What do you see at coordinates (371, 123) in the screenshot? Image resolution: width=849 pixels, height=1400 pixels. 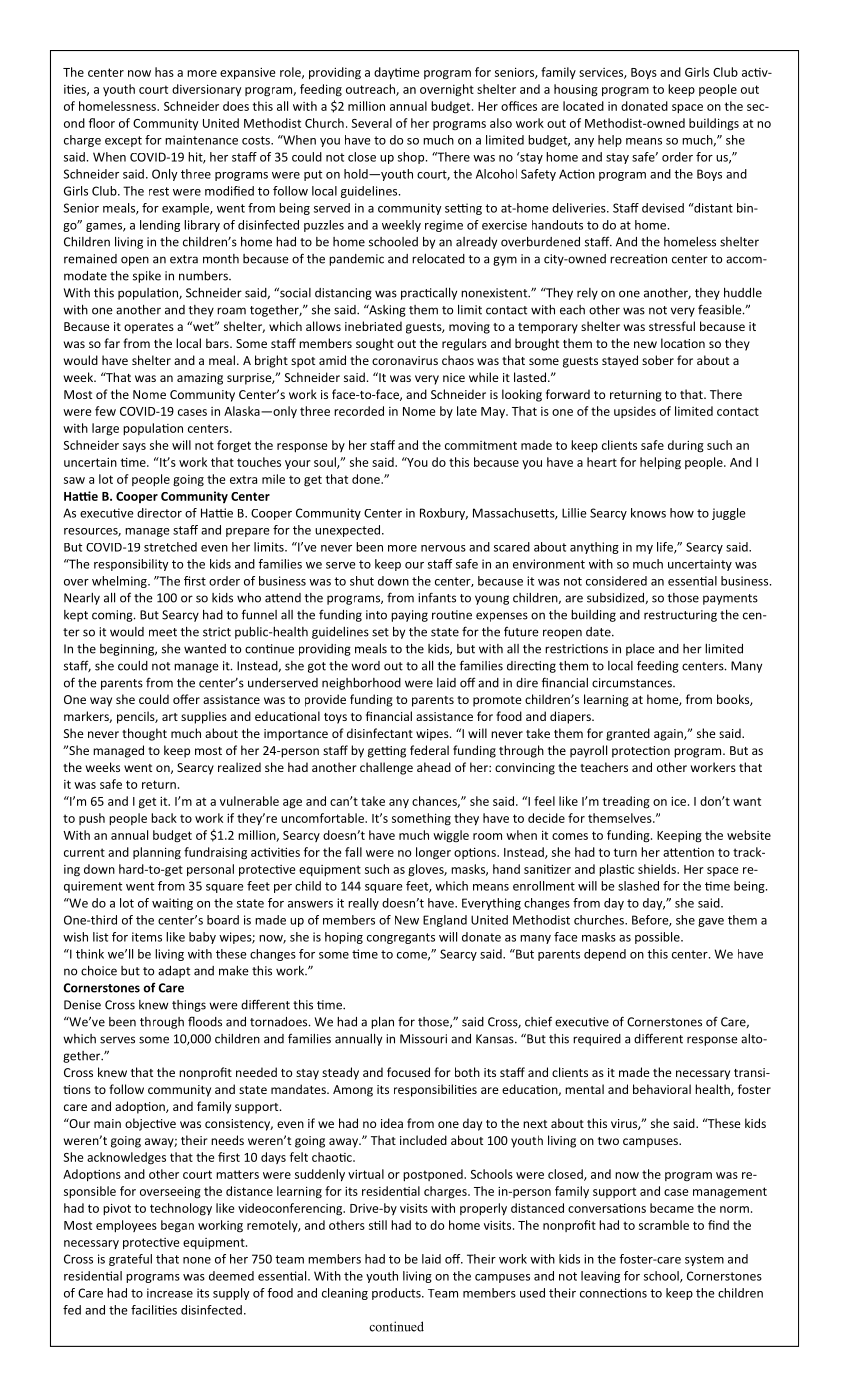 I see `Several` at bounding box center [371, 123].
